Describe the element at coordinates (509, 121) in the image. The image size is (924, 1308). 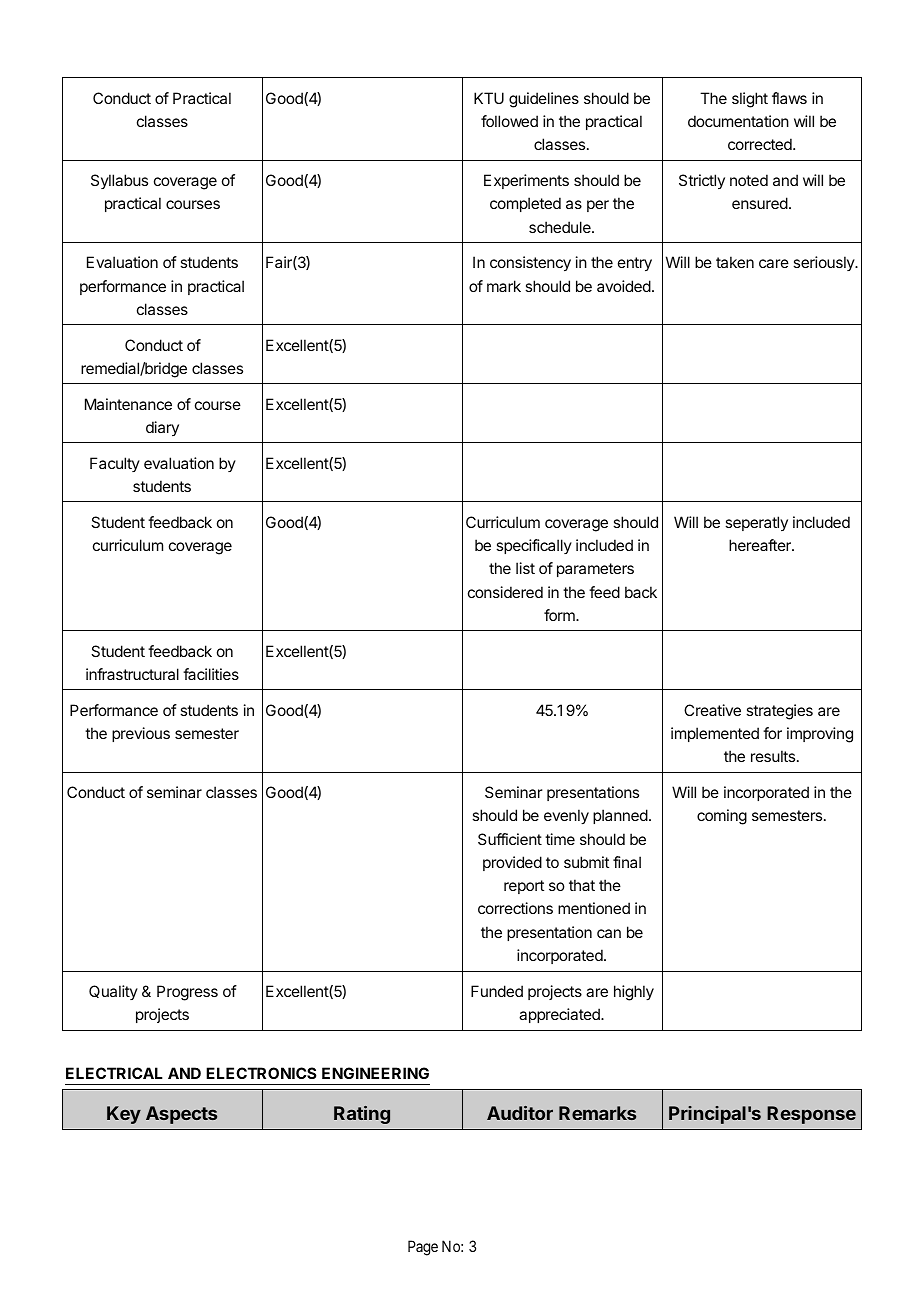
I see `followed` at that location.
